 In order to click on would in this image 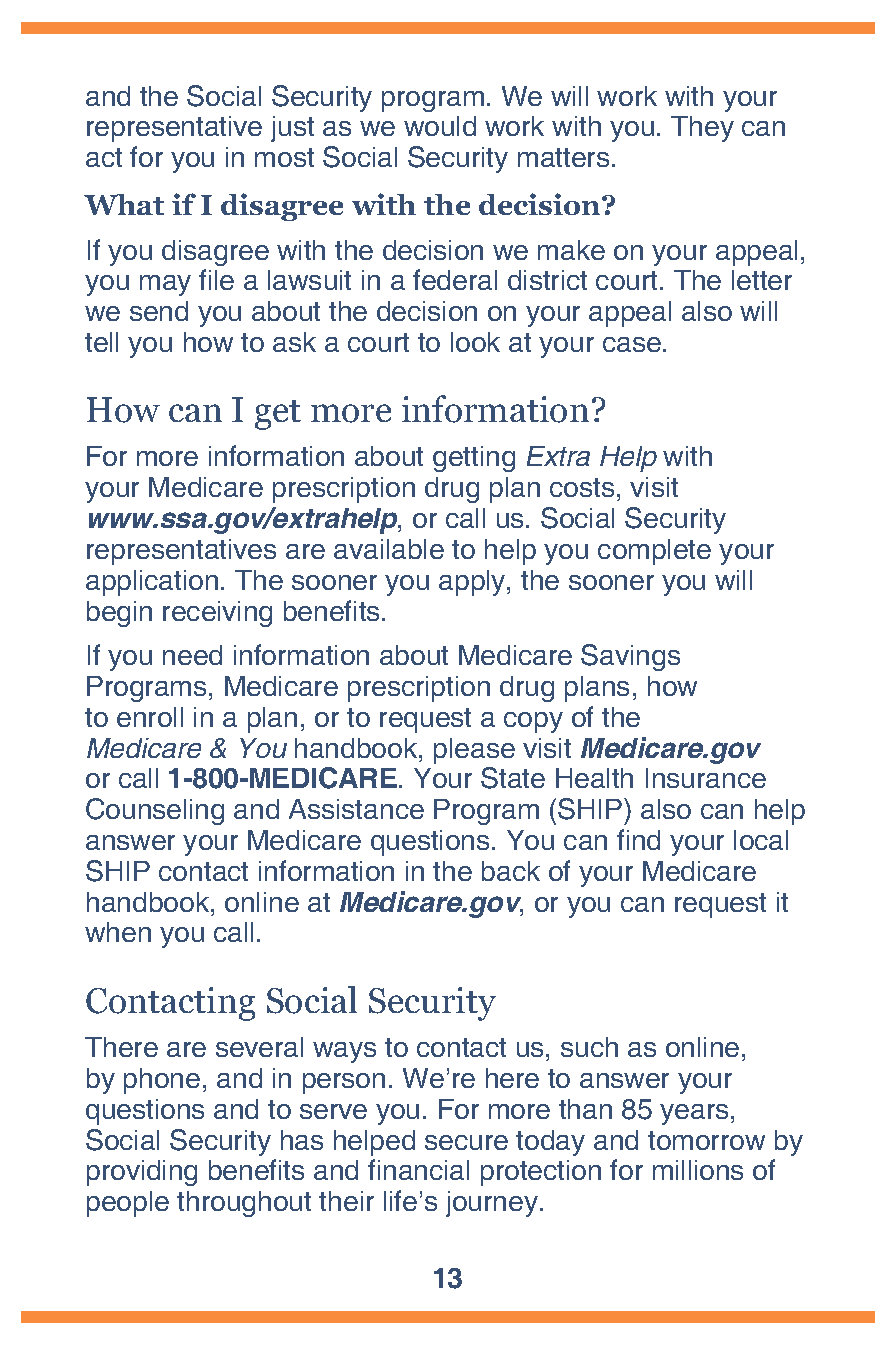, I will do `click(440, 126)`.
